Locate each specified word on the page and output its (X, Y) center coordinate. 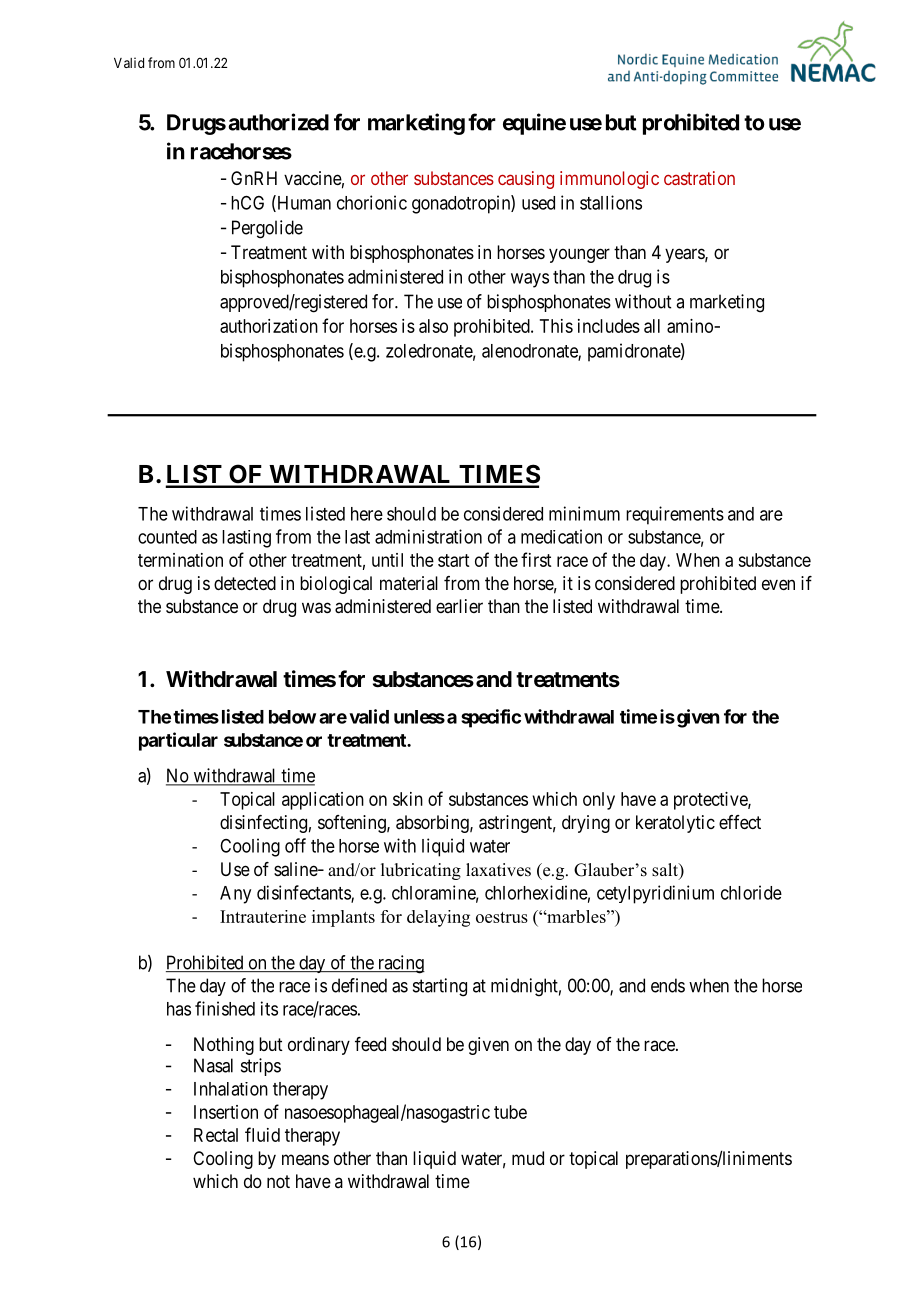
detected (245, 583)
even (778, 584)
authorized (279, 122)
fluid (262, 1134)
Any (235, 895)
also (433, 326)
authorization (269, 326)
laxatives (498, 870)
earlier (459, 606)
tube (510, 1112)
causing (526, 180)
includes (609, 326)
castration (699, 178)
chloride (751, 892)
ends (668, 985)
